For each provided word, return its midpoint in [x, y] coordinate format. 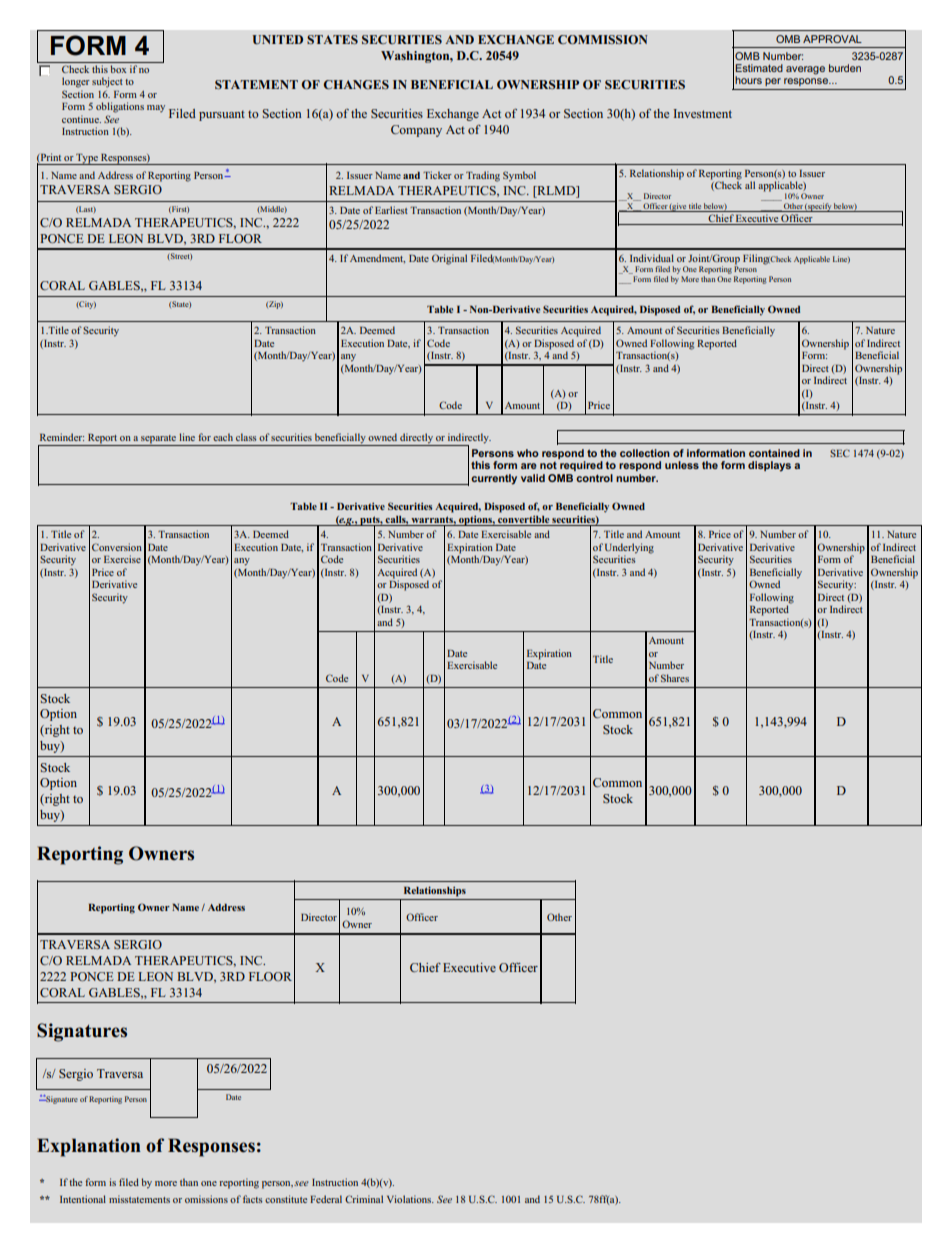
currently [494, 479]
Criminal [364, 1199]
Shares [675, 678]
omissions [206, 1199]
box [118, 69]
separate [158, 440]
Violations [410, 1199]
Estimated [759, 68]
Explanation [89, 1147]
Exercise [122, 559]
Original [449, 259]
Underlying [629, 549]
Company [416, 131]
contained [774, 453]
